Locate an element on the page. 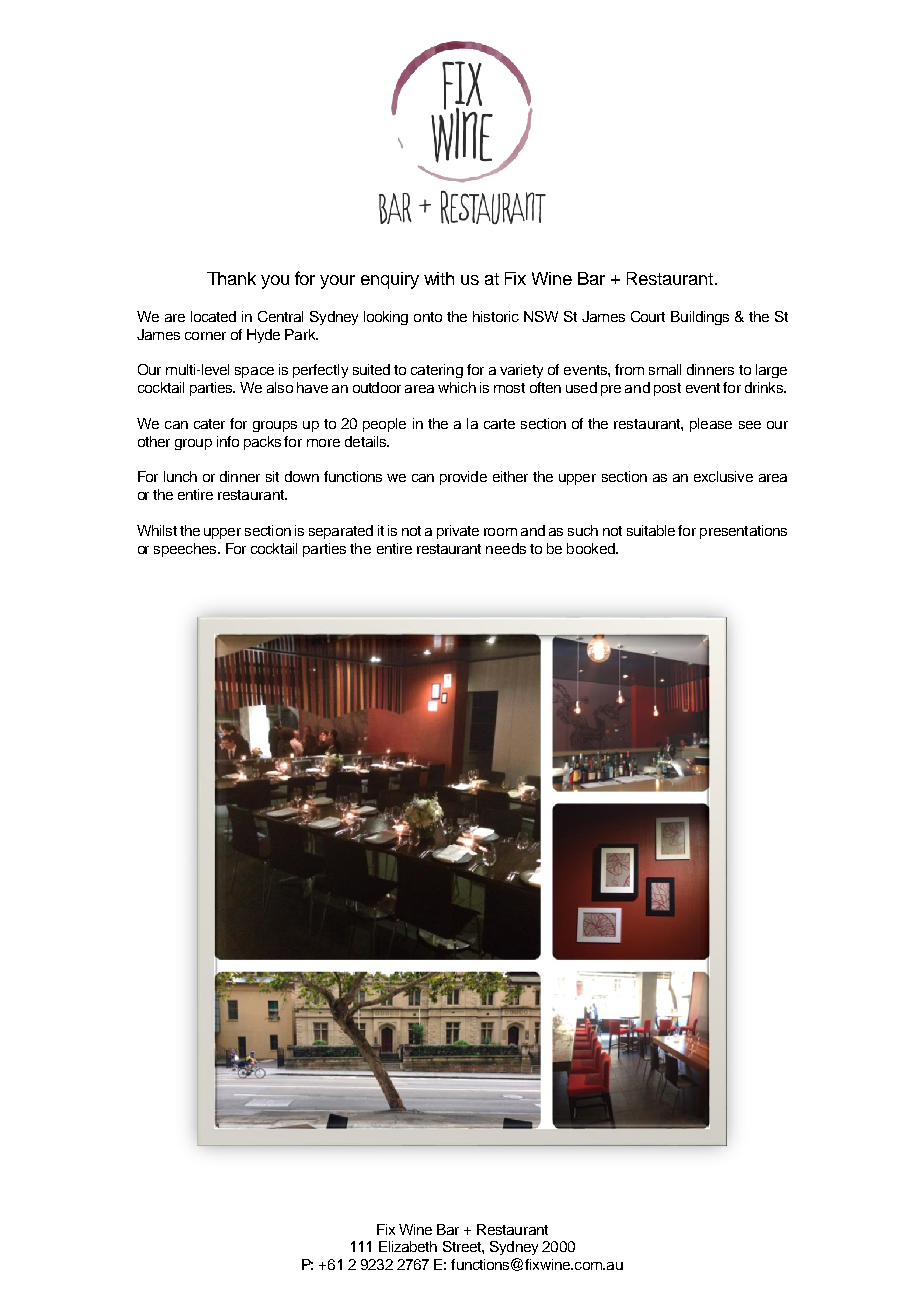 This image has width=924, height=1308. Street is located at coordinates (463, 1246).
